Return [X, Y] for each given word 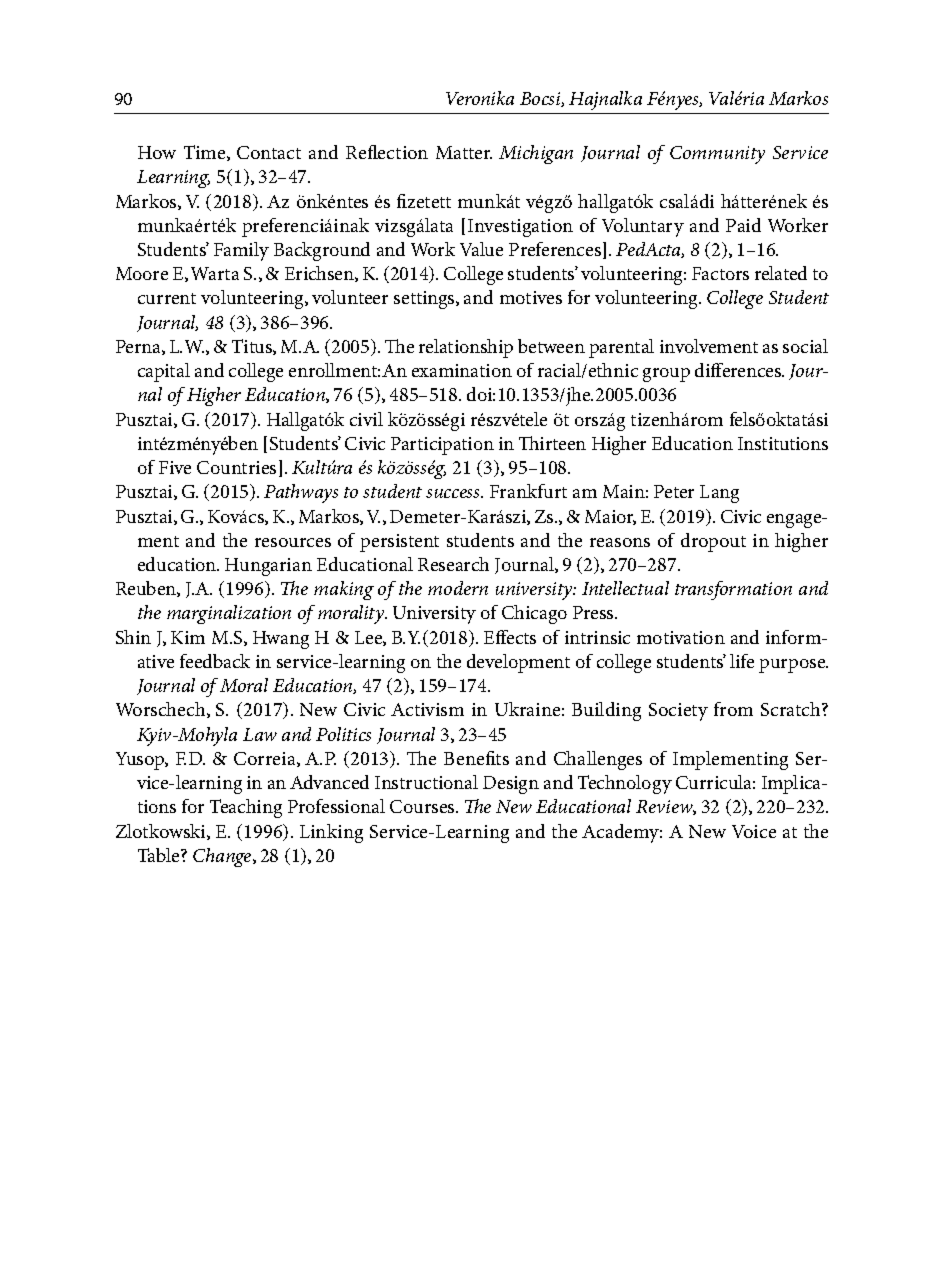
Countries [236, 467]
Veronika [480, 98]
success [454, 493]
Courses [423, 806]
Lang [719, 494]
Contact [269, 152]
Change [223, 857]
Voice [754, 831]
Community [717, 155]
